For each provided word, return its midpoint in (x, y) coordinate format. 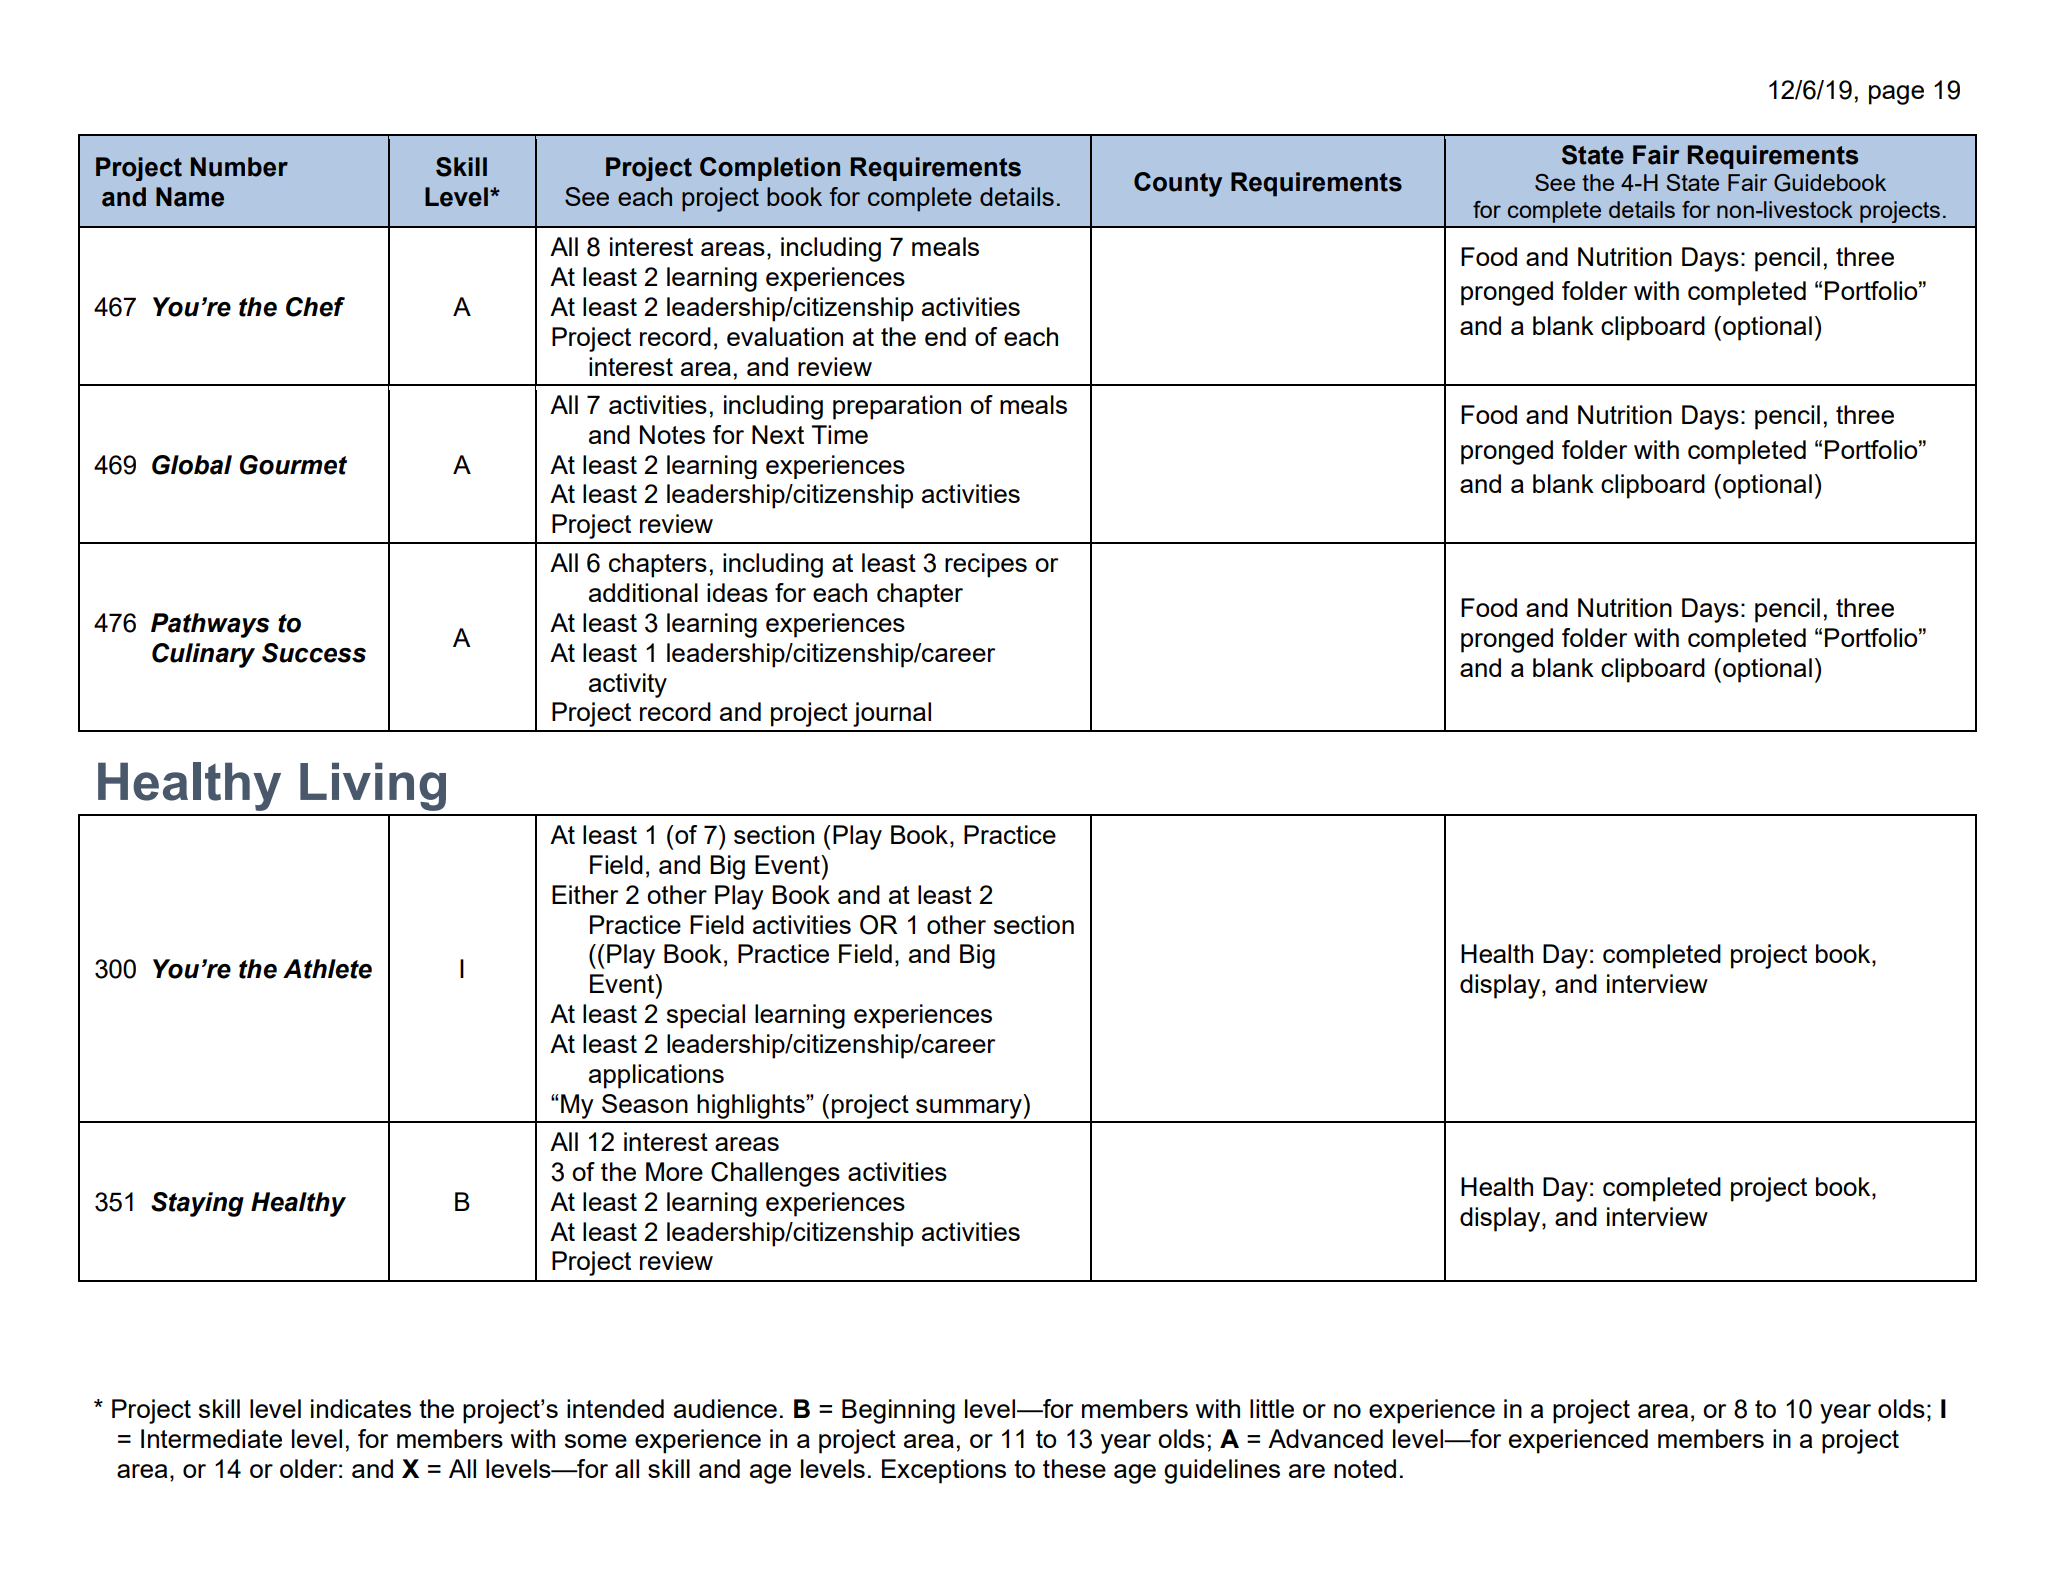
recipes (986, 565)
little (1272, 1408)
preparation (897, 407)
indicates (361, 1408)
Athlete (327, 969)
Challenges (775, 1174)
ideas (737, 592)
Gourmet (293, 465)
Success (314, 653)
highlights (752, 1106)
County (1178, 184)
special (706, 1016)
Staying (197, 1204)
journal (892, 714)
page (1896, 95)
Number (239, 167)
